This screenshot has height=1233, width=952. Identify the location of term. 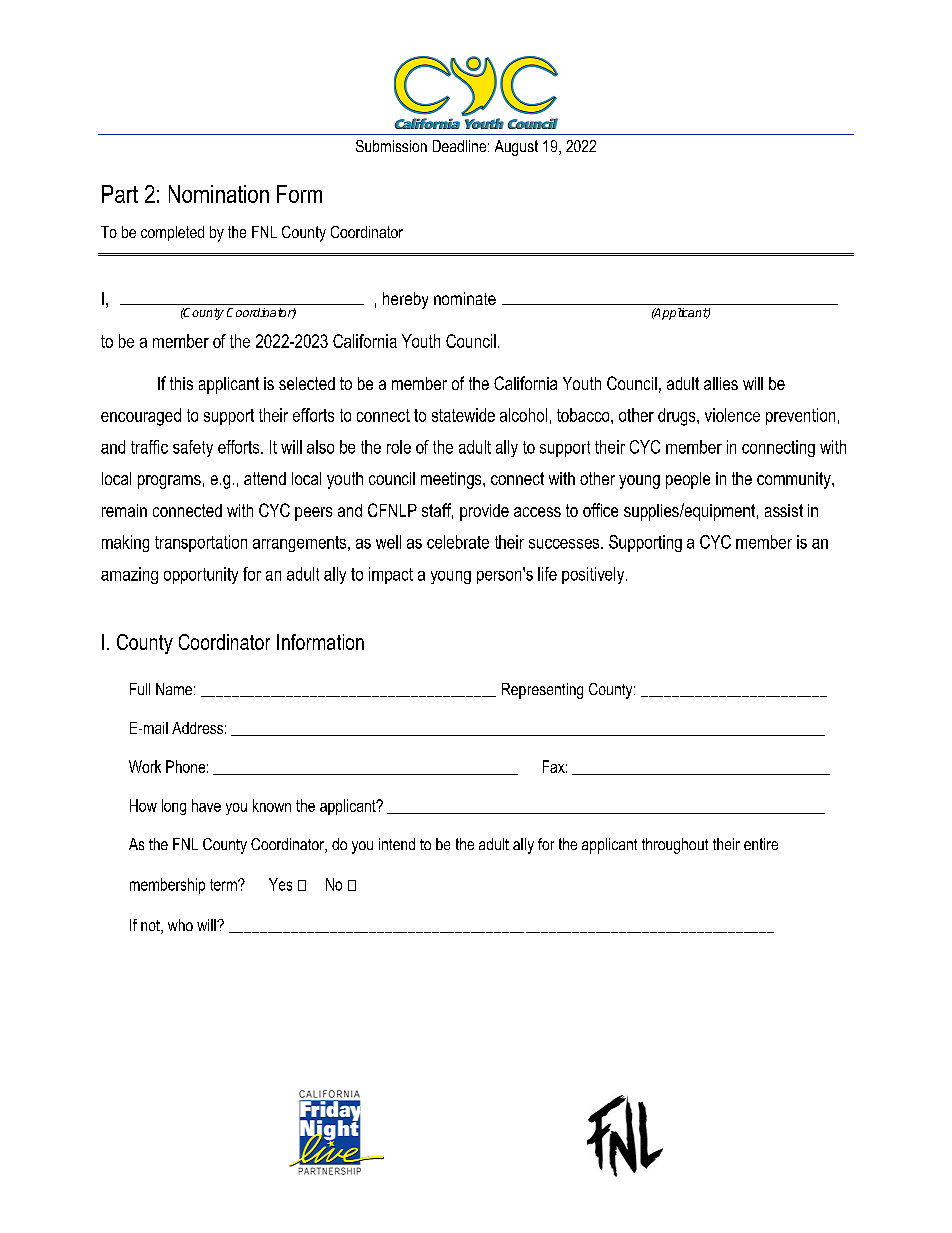
(224, 885).
